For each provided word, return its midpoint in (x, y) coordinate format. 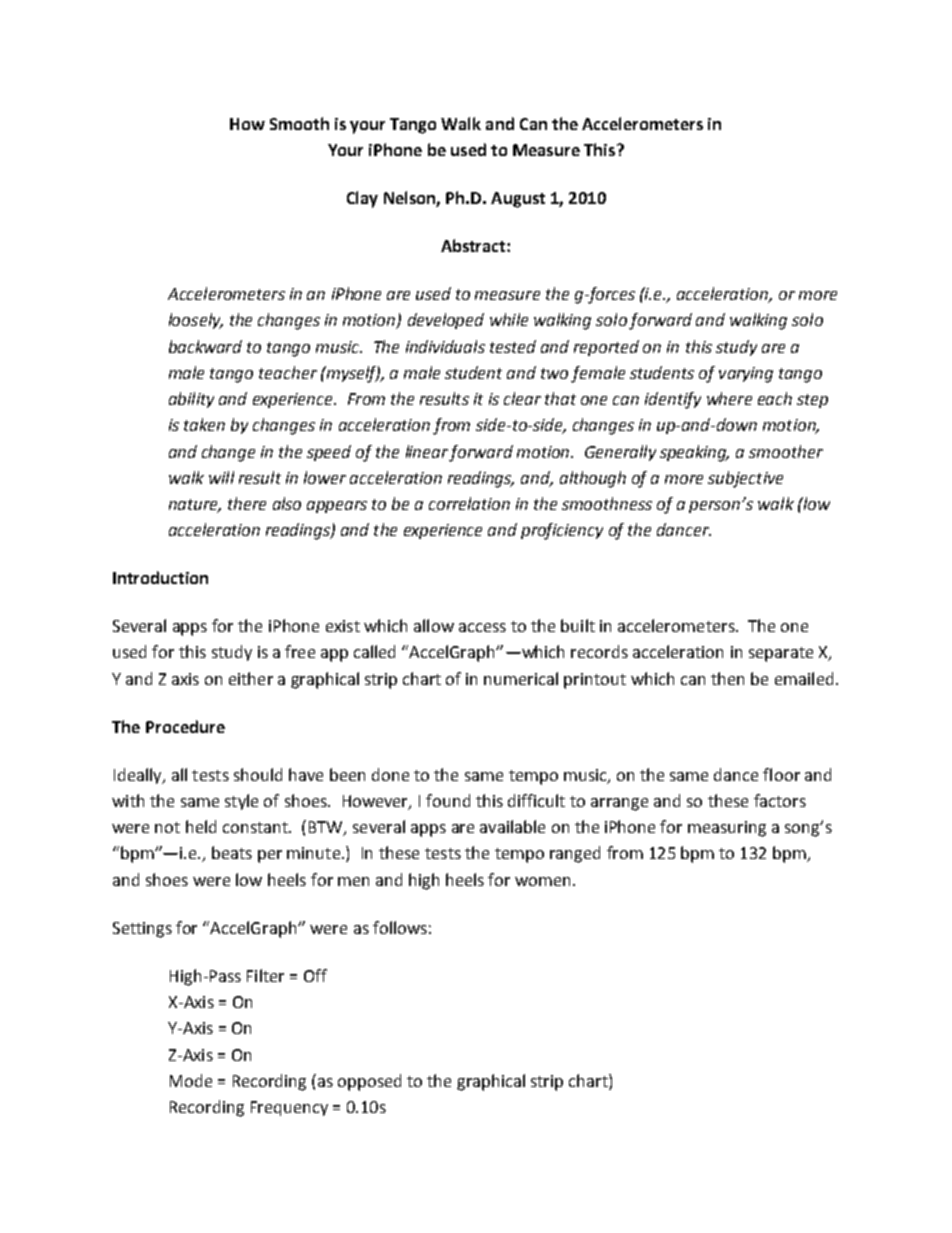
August (518, 200)
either (251, 678)
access (482, 627)
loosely (196, 321)
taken (204, 424)
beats (232, 852)
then (727, 678)
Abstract (474, 245)
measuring (727, 829)
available (512, 826)
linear (427, 451)
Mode (191, 1080)
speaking (694, 453)
